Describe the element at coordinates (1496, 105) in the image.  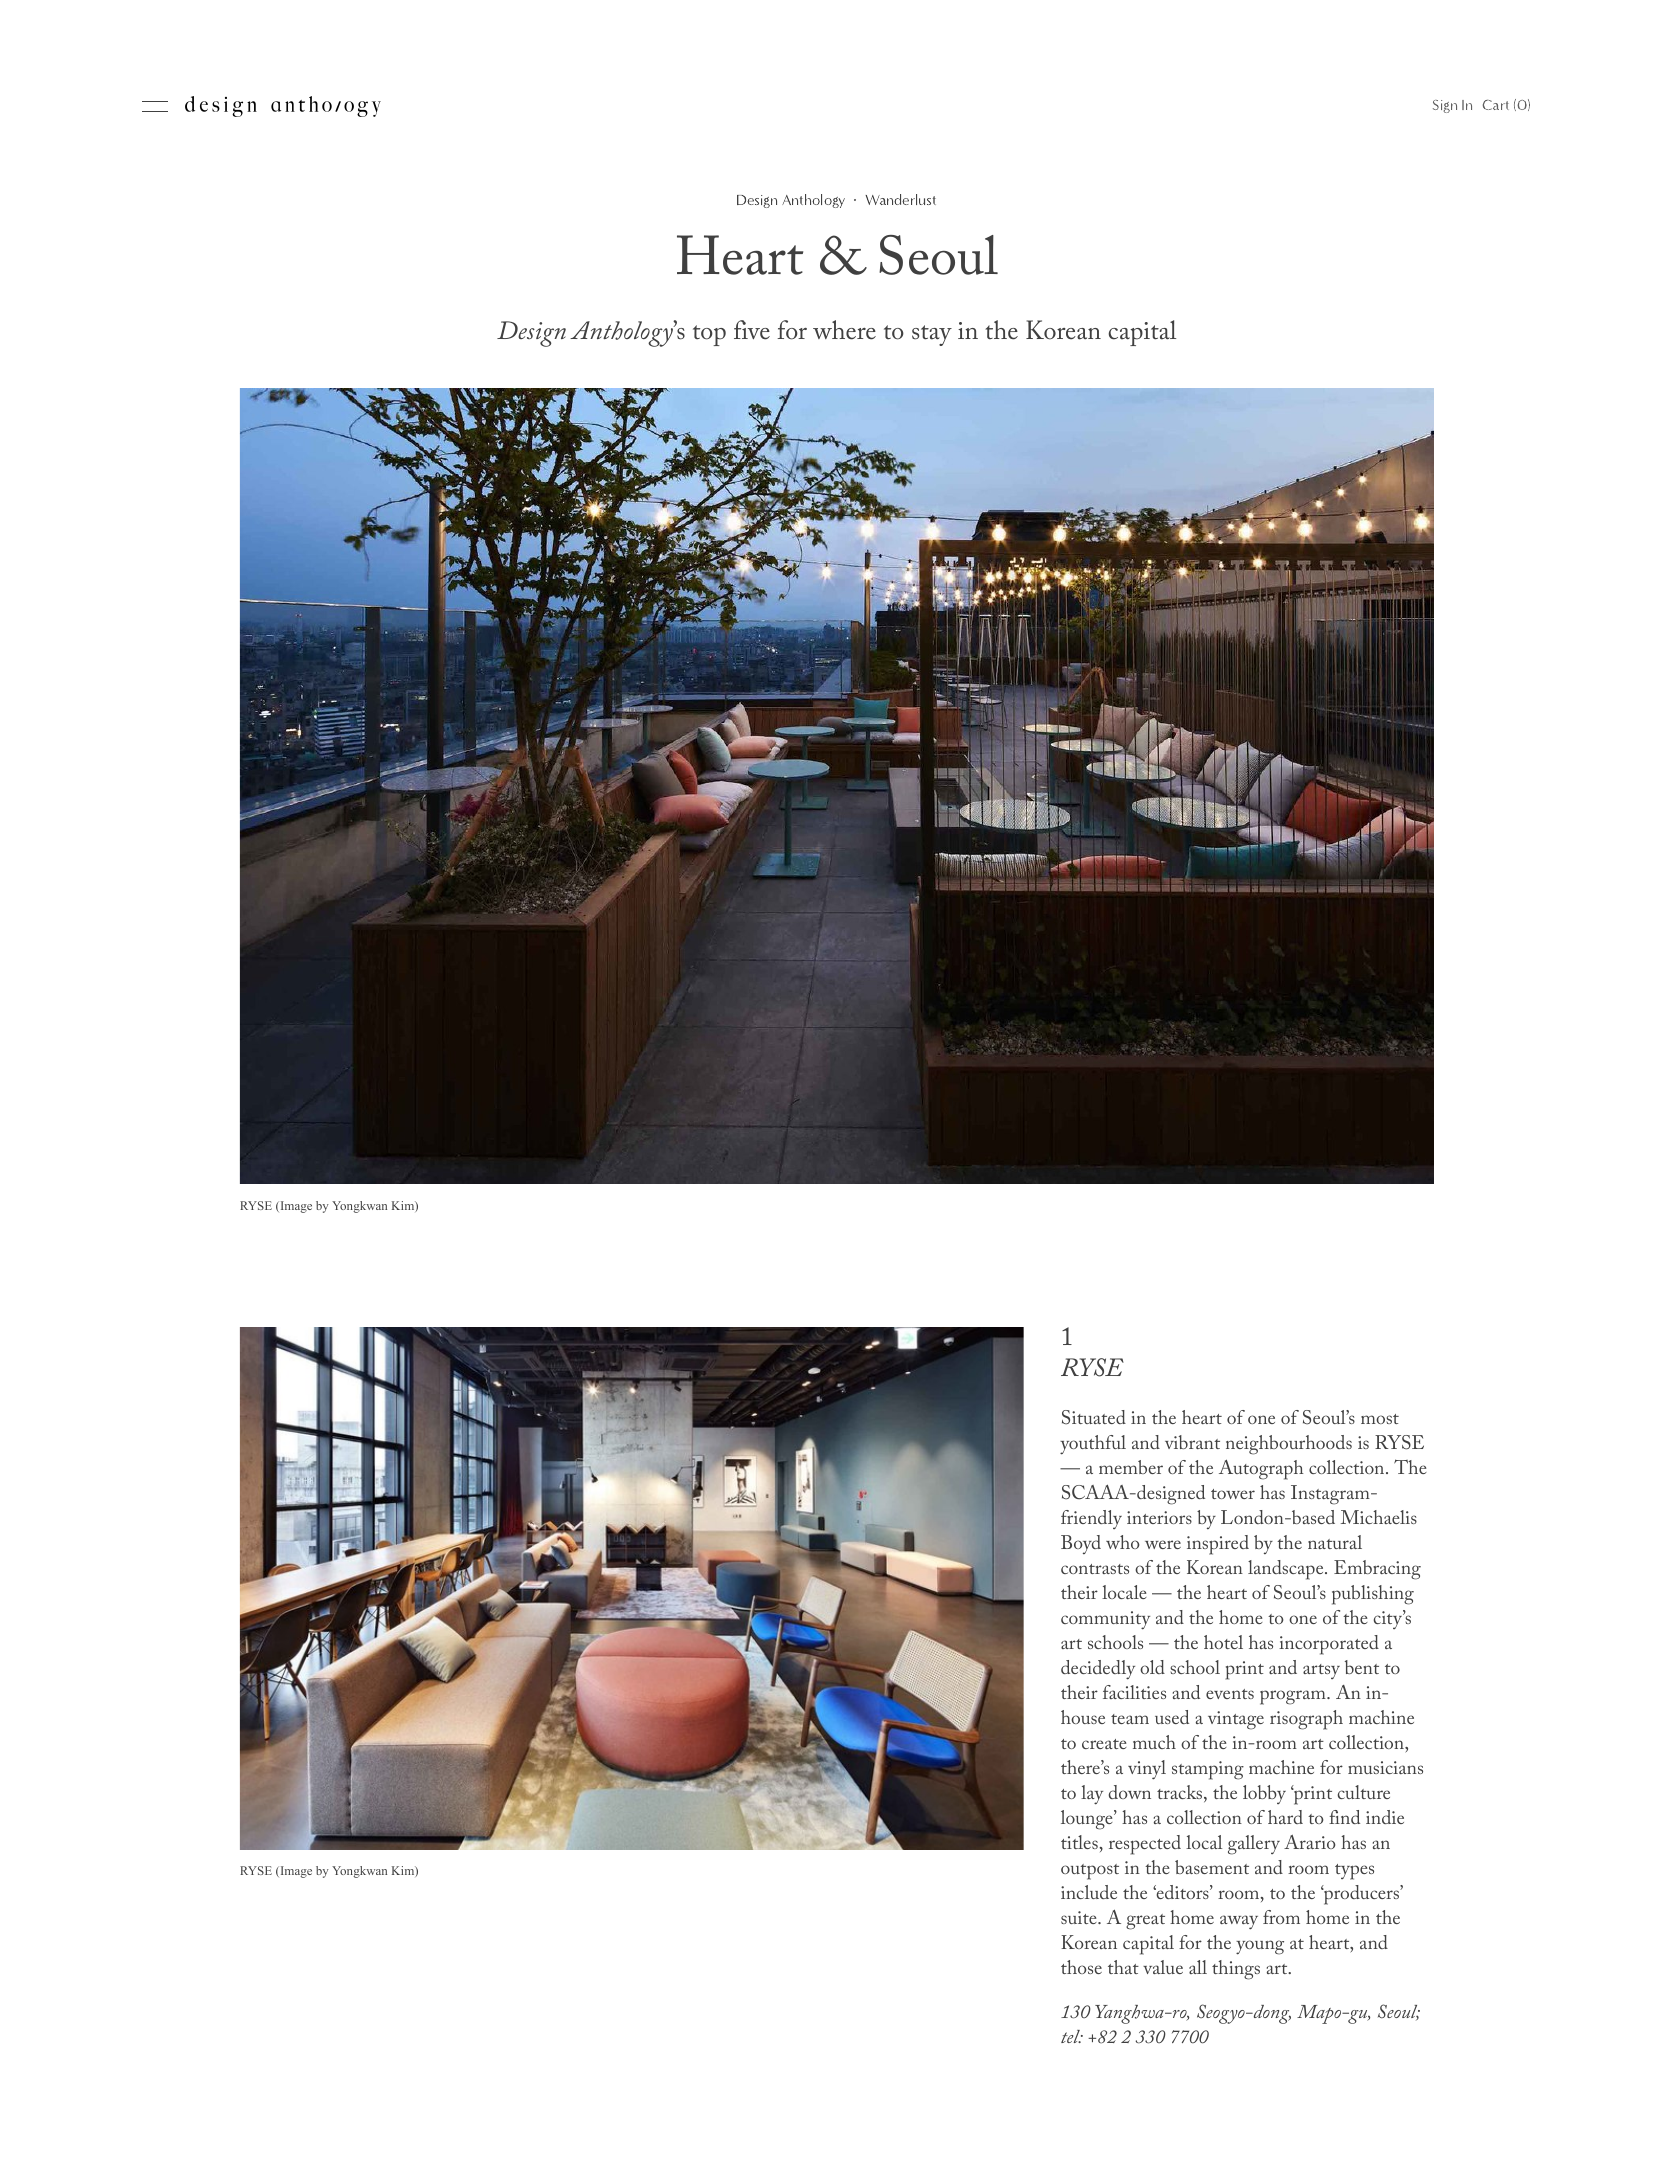
I see `Cart` at that location.
